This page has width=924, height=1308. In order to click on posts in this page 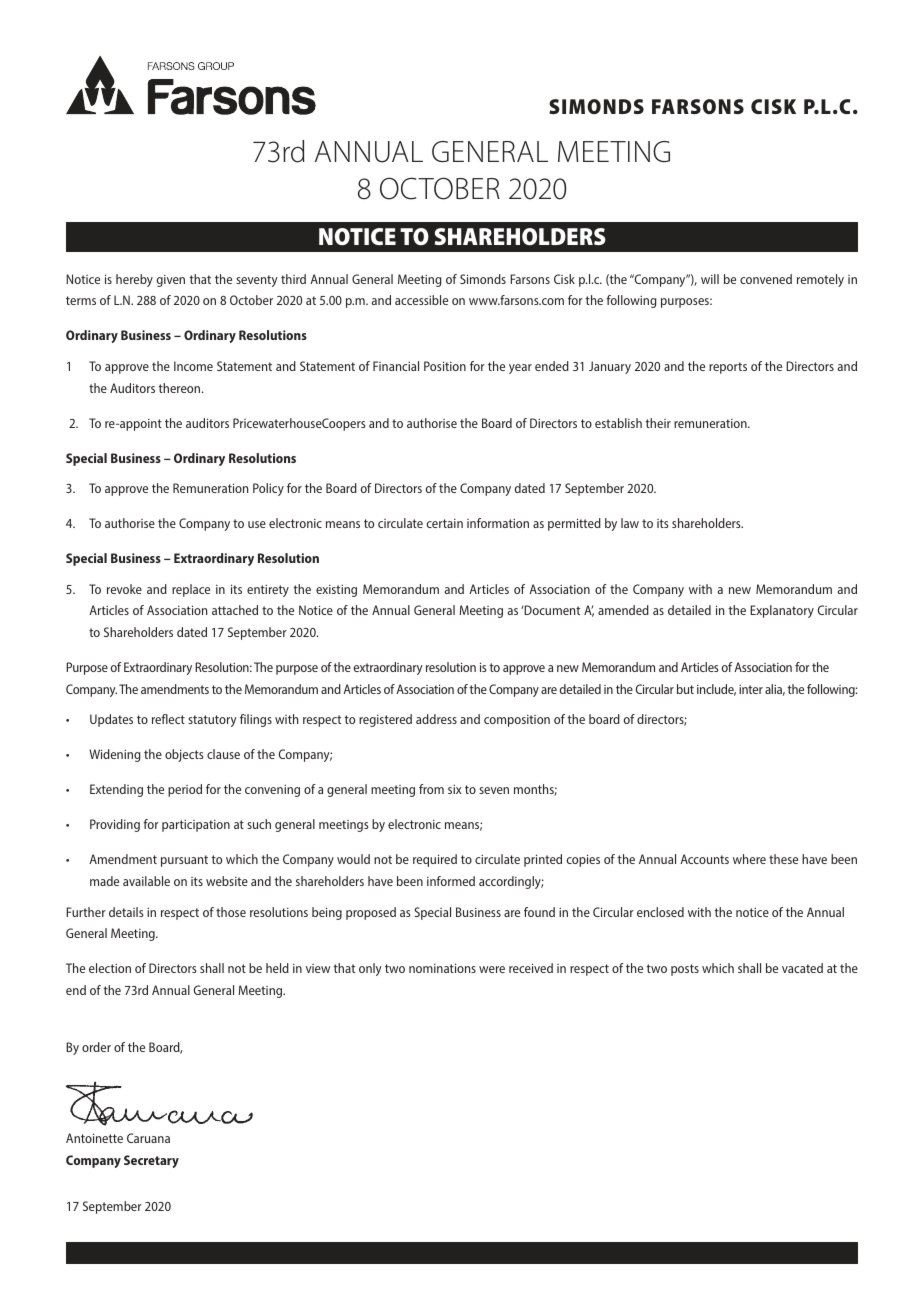, I will do `click(685, 970)`.
